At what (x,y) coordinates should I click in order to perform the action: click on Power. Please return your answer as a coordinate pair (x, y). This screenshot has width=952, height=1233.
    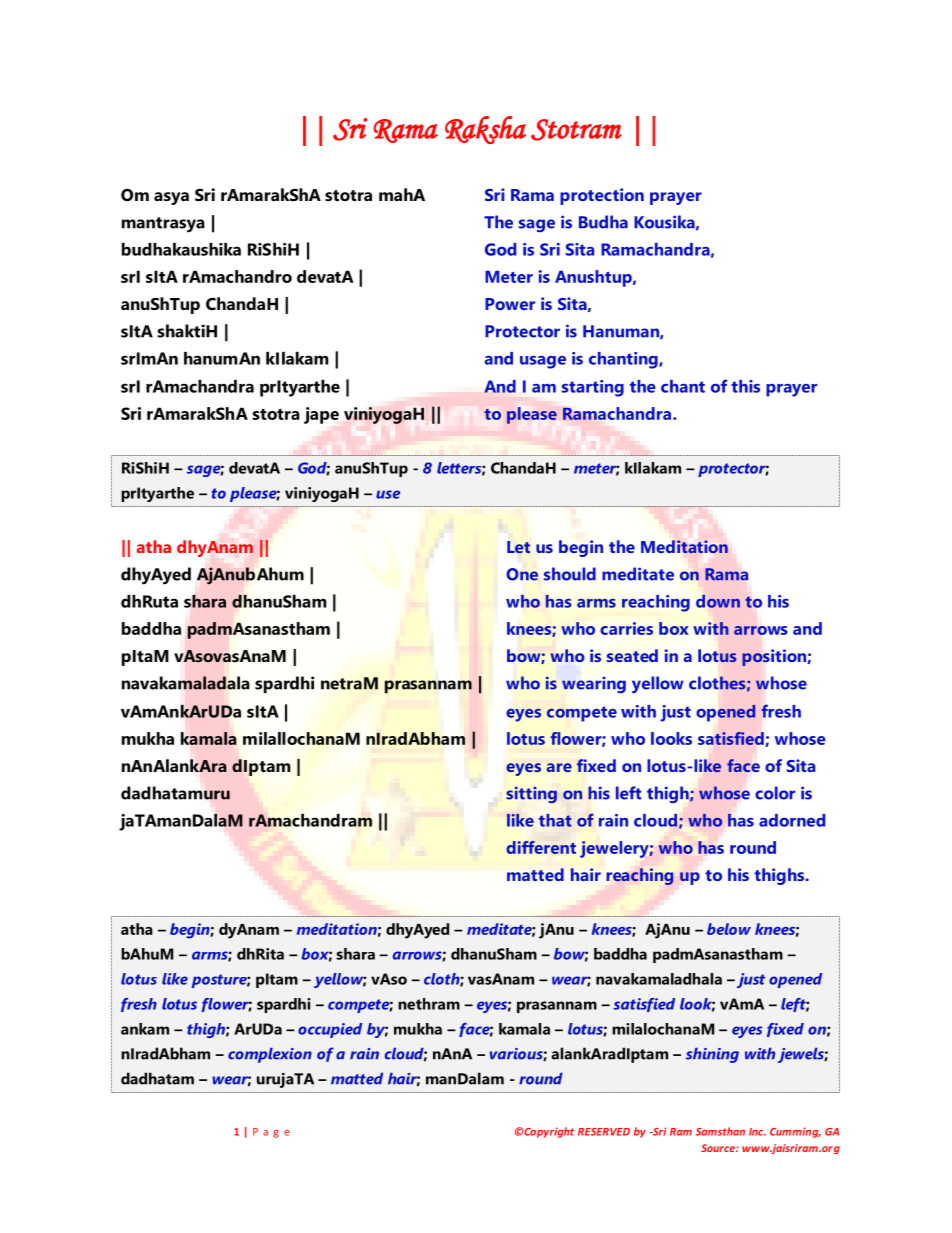
    Looking at the image, I should click on (510, 304).
